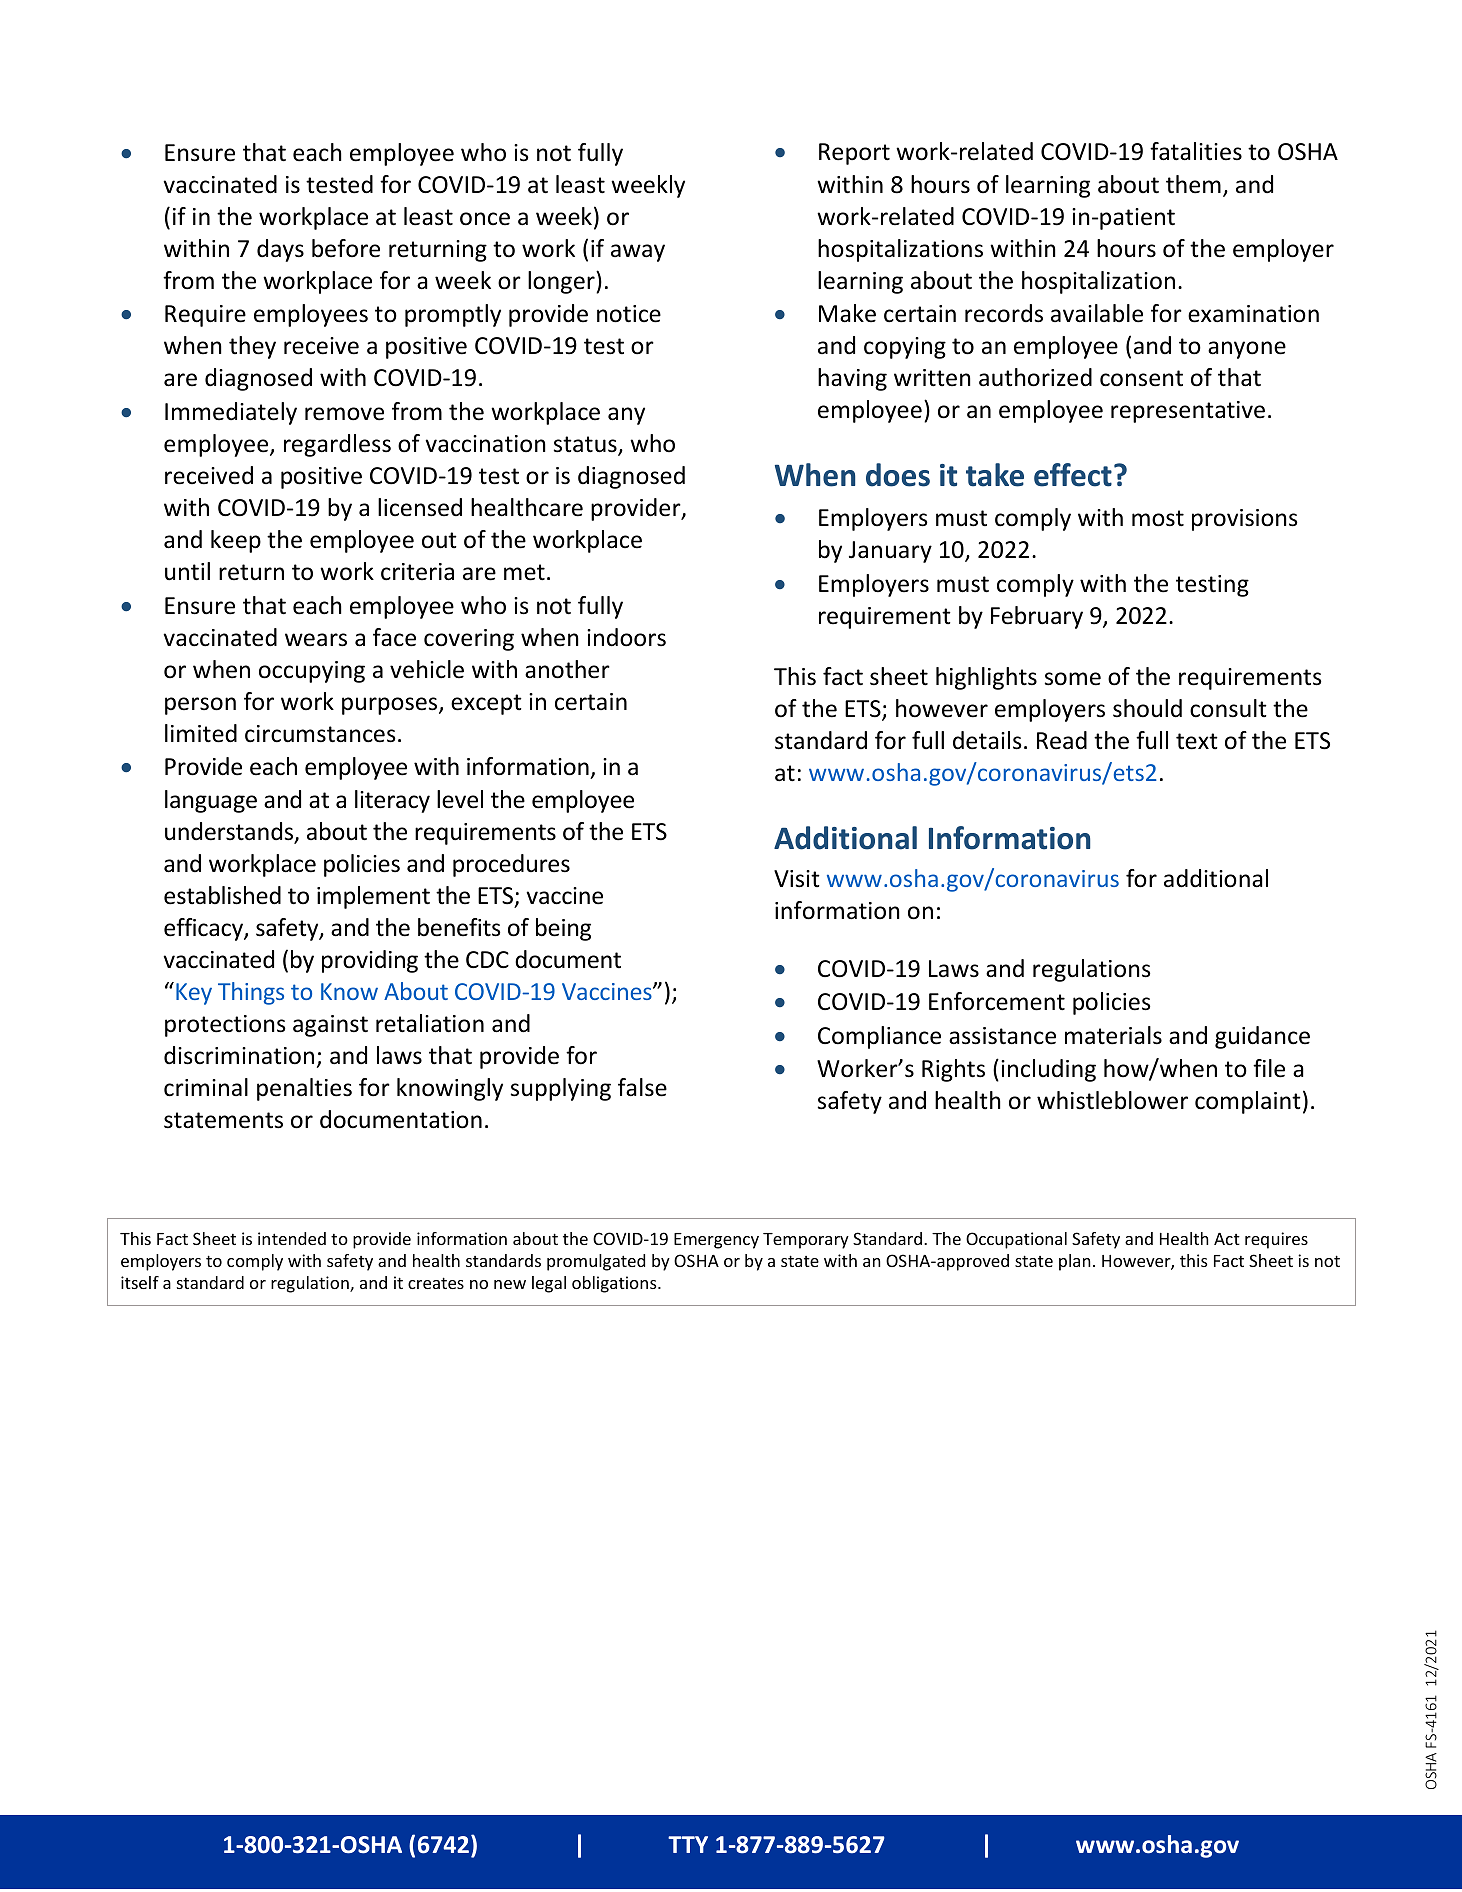  Describe the element at coordinates (638, 253) in the screenshot. I see `away` at that location.
